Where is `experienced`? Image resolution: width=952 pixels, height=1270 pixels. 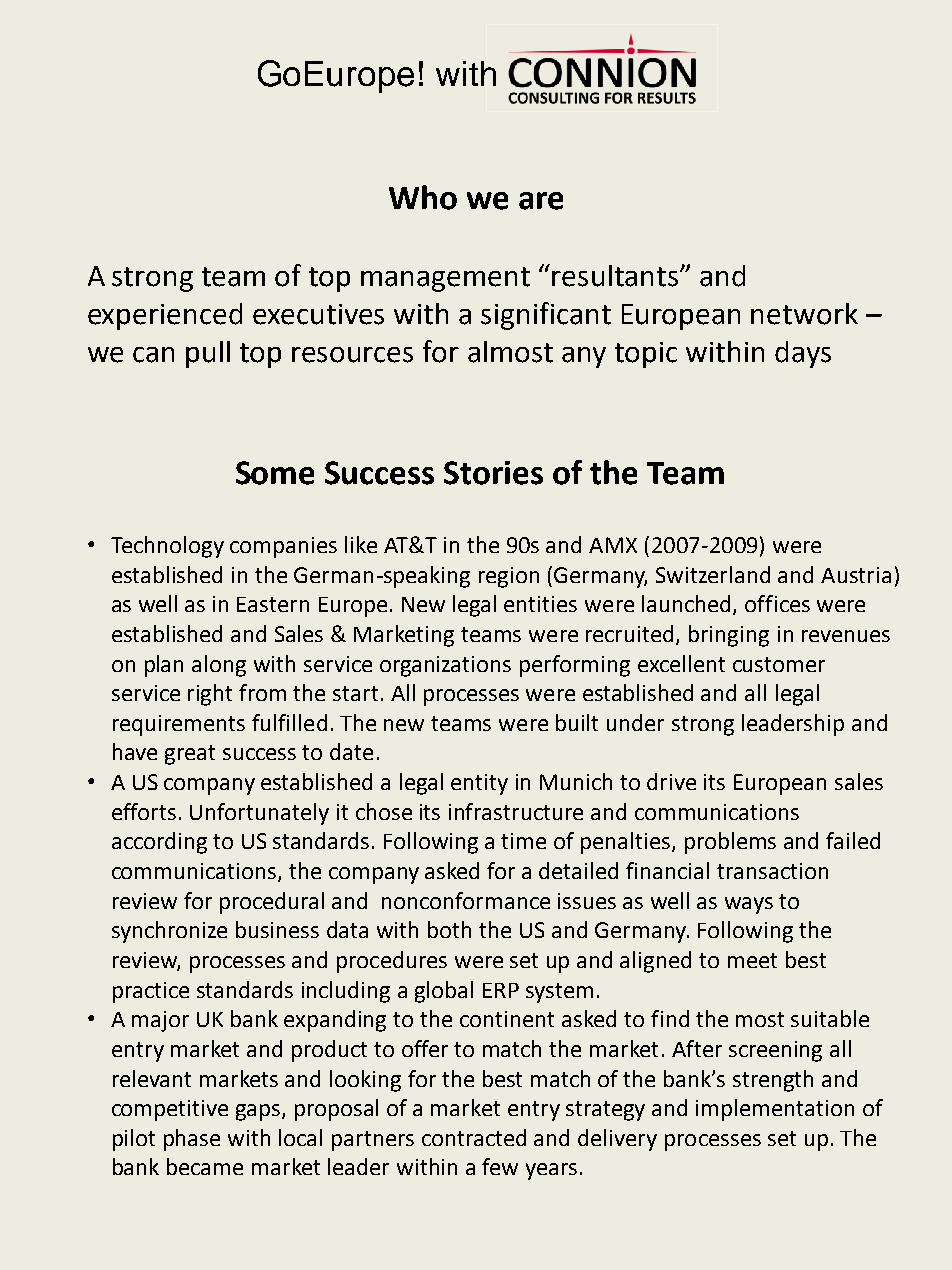 experienced is located at coordinates (165, 316).
